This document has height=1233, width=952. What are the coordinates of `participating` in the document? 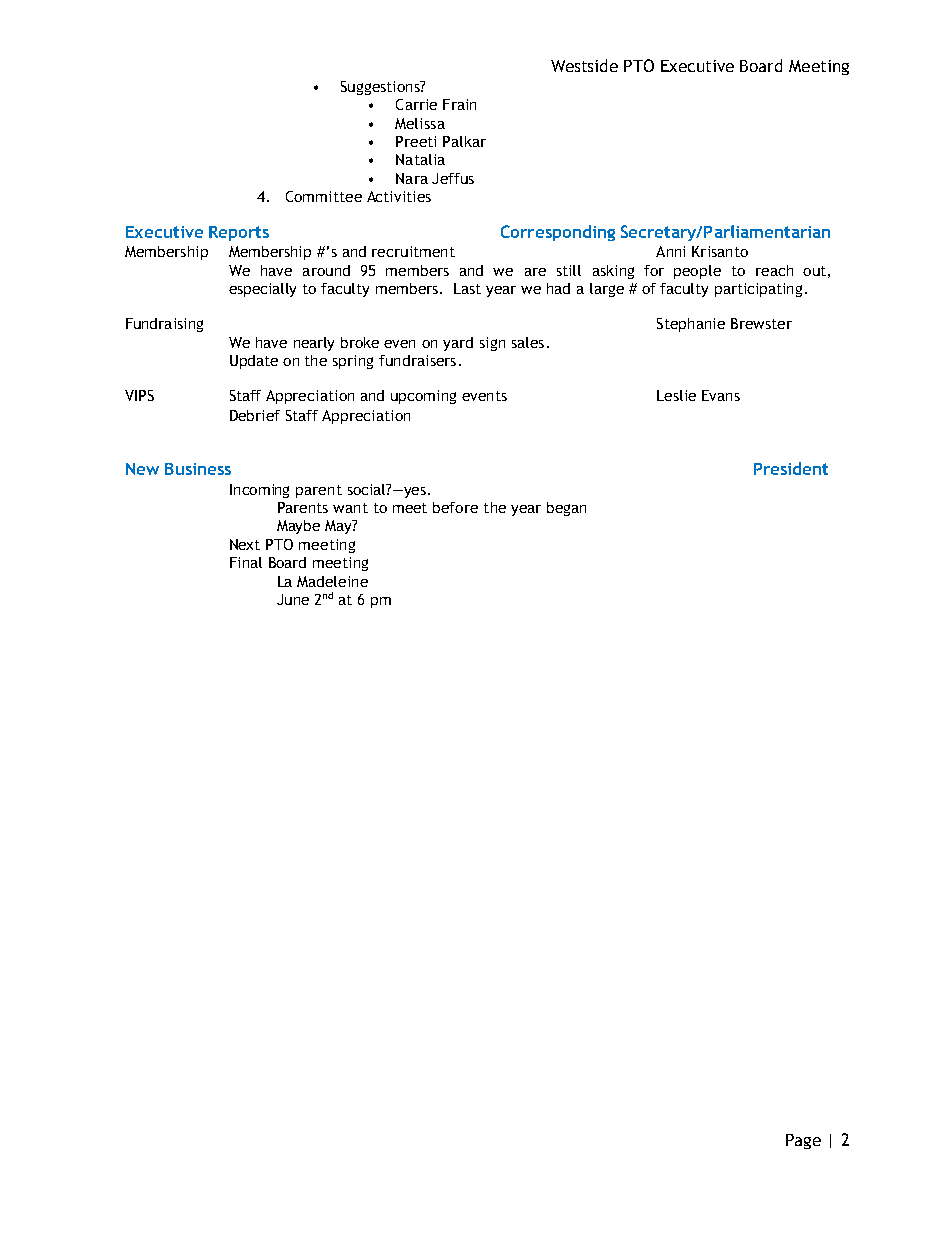 It's located at (758, 290).
